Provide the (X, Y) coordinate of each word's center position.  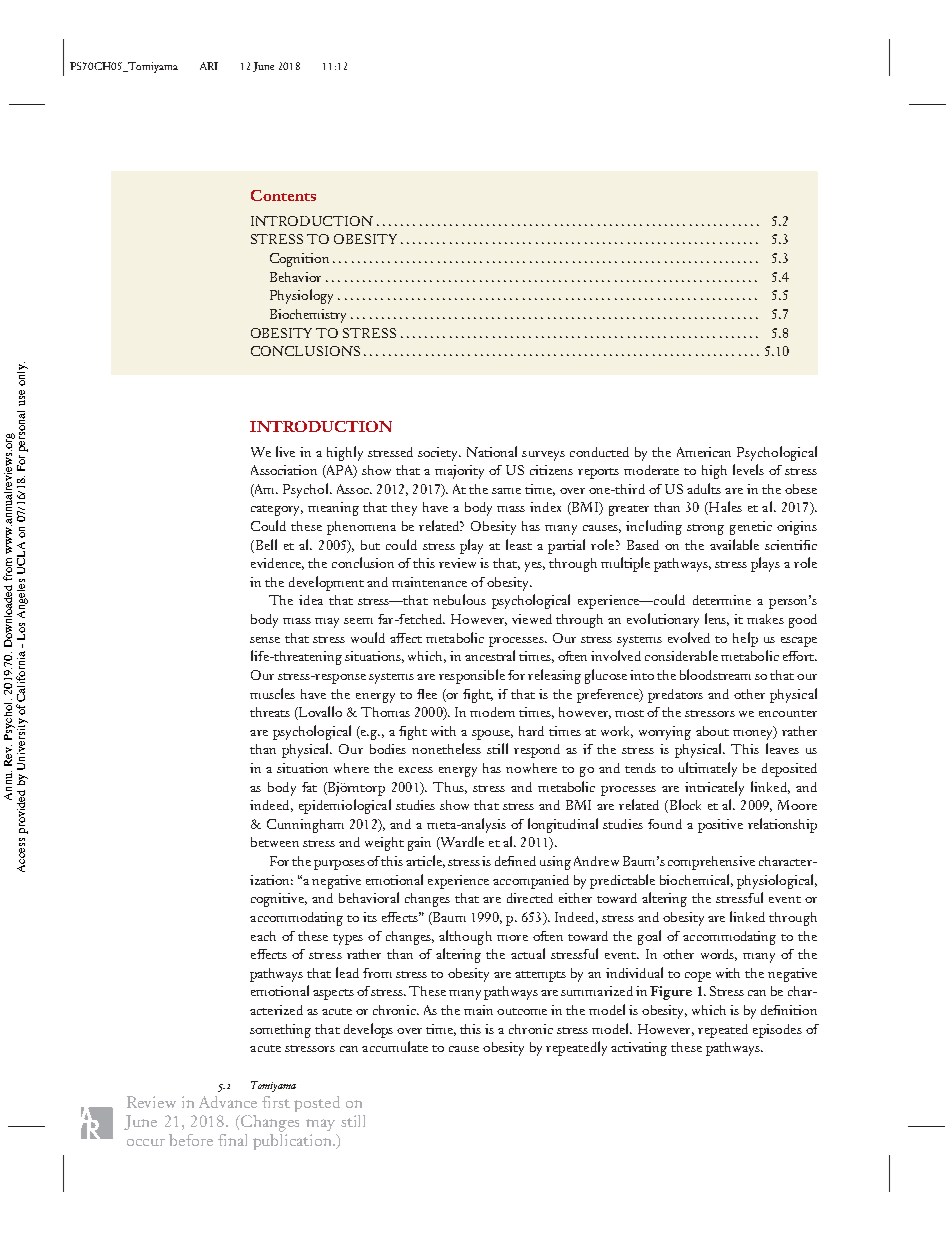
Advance (228, 1102)
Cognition (299, 260)
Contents (283, 195)
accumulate (395, 1046)
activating (639, 1049)
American (704, 452)
